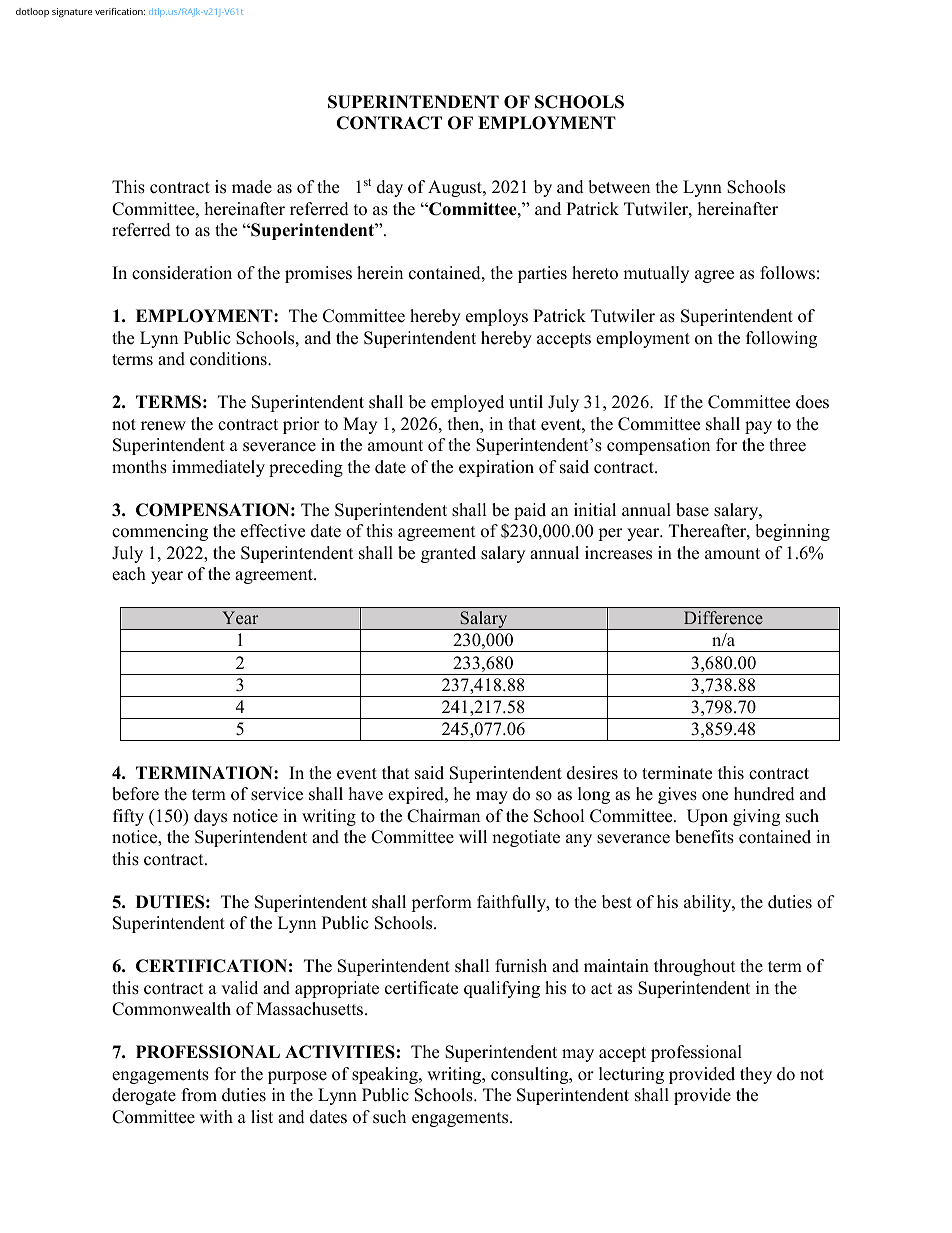  I want to click on signature, so click(72, 12).
